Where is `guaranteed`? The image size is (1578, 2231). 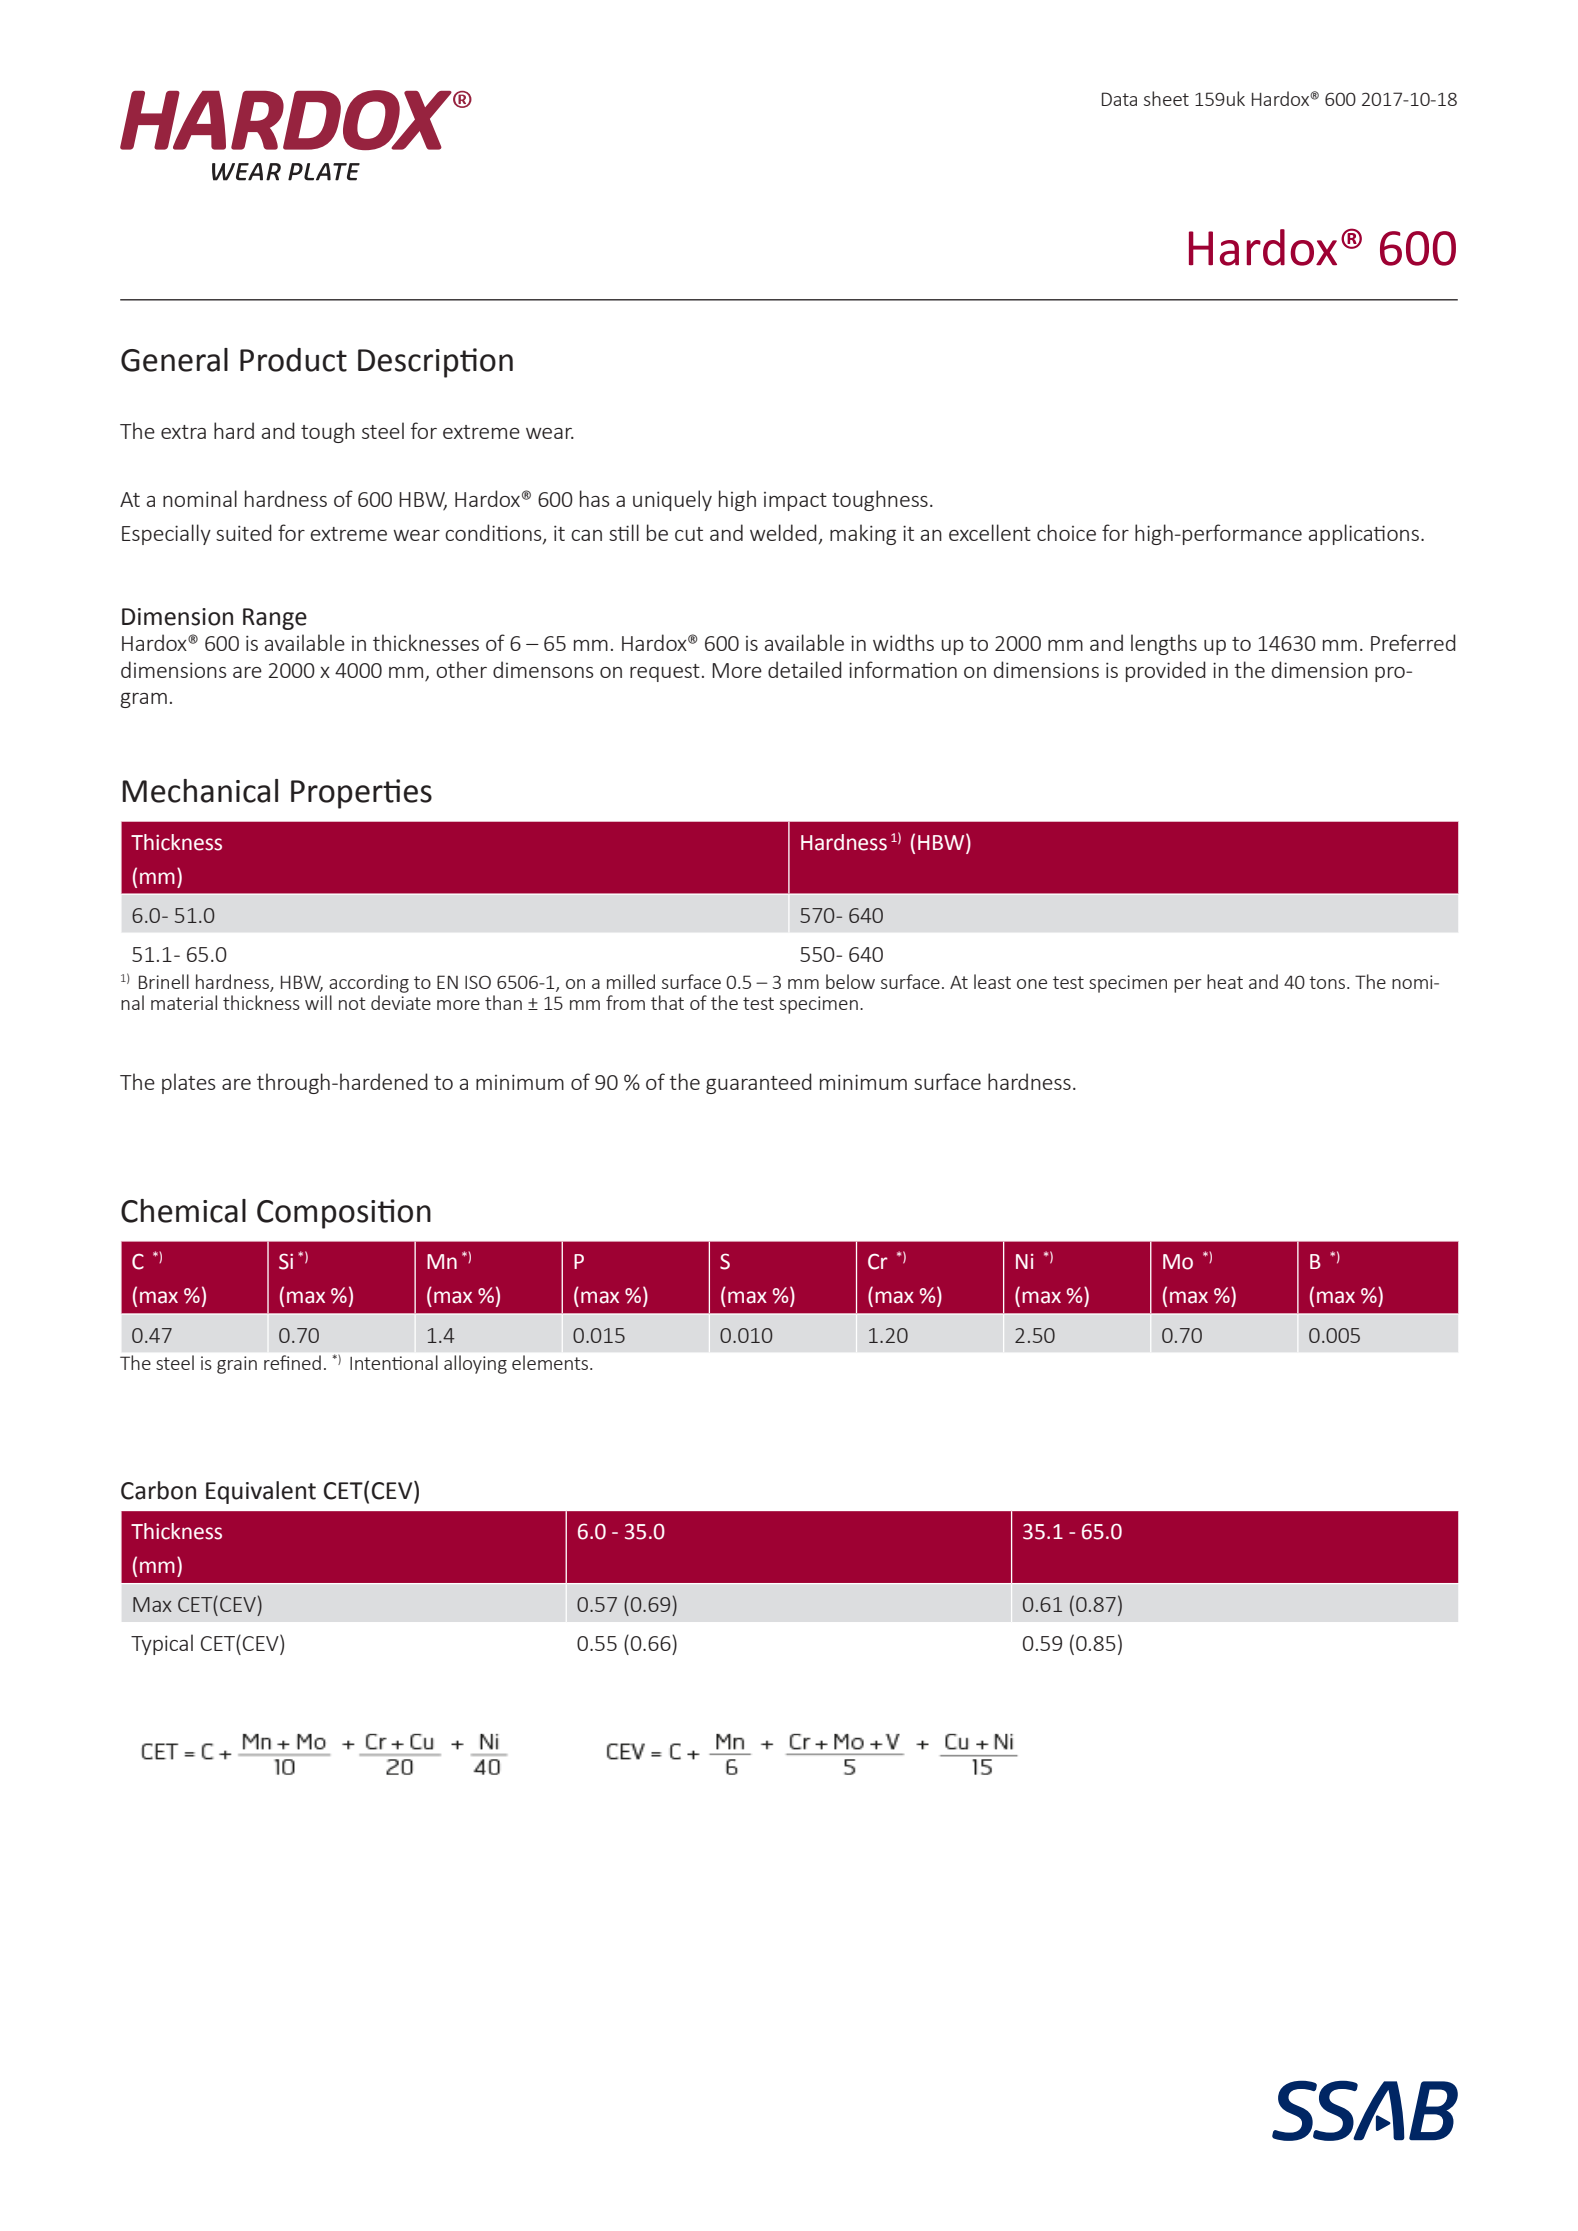 guaranteed is located at coordinates (759, 1083).
